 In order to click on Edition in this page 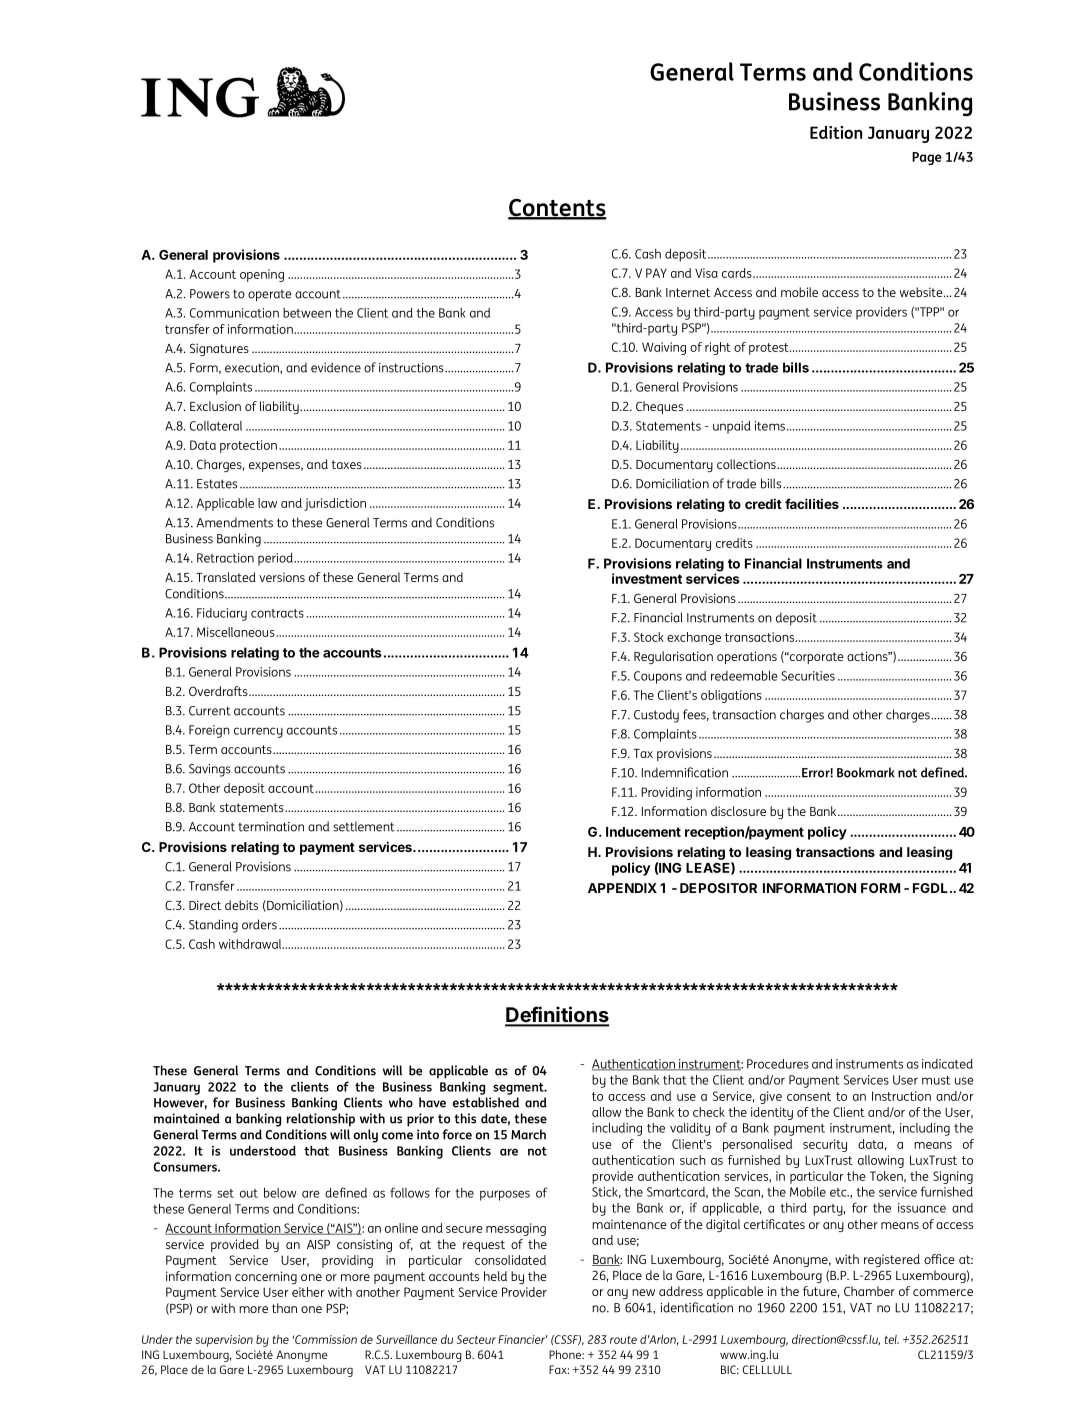, I will do `click(836, 132)`.
